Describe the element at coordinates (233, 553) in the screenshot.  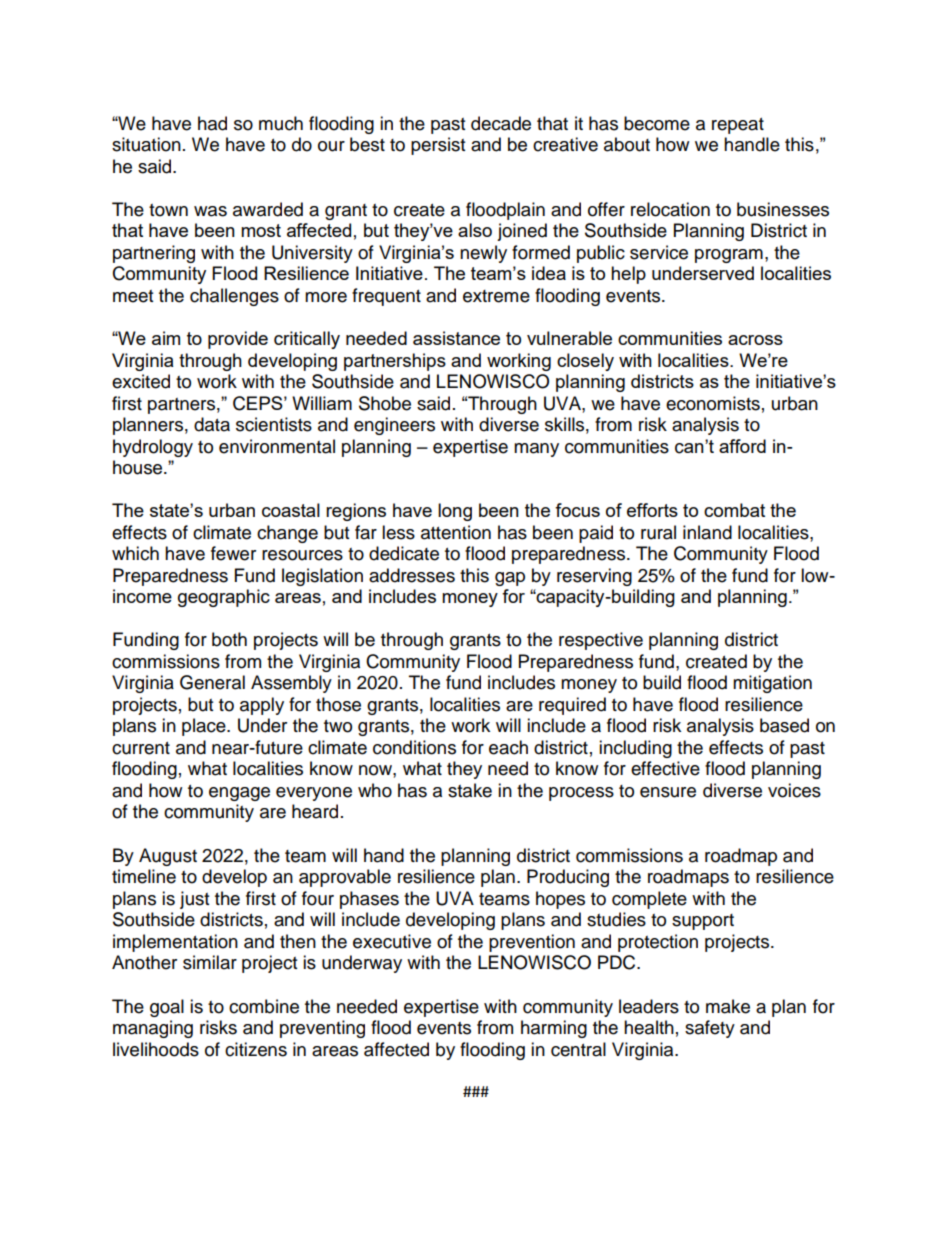
I see `fewer` at that location.
